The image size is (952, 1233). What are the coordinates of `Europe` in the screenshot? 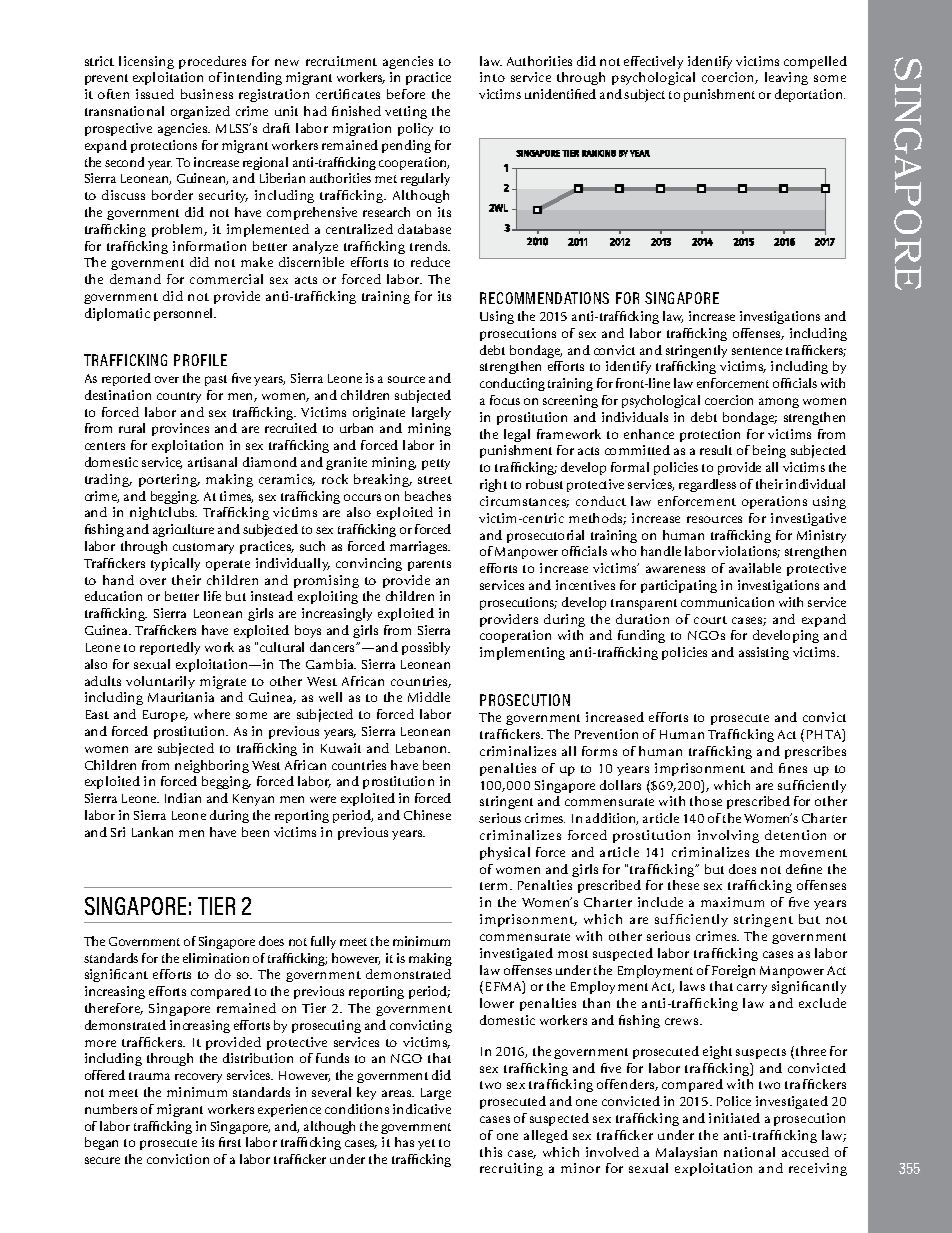 It's located at (165, 716).
